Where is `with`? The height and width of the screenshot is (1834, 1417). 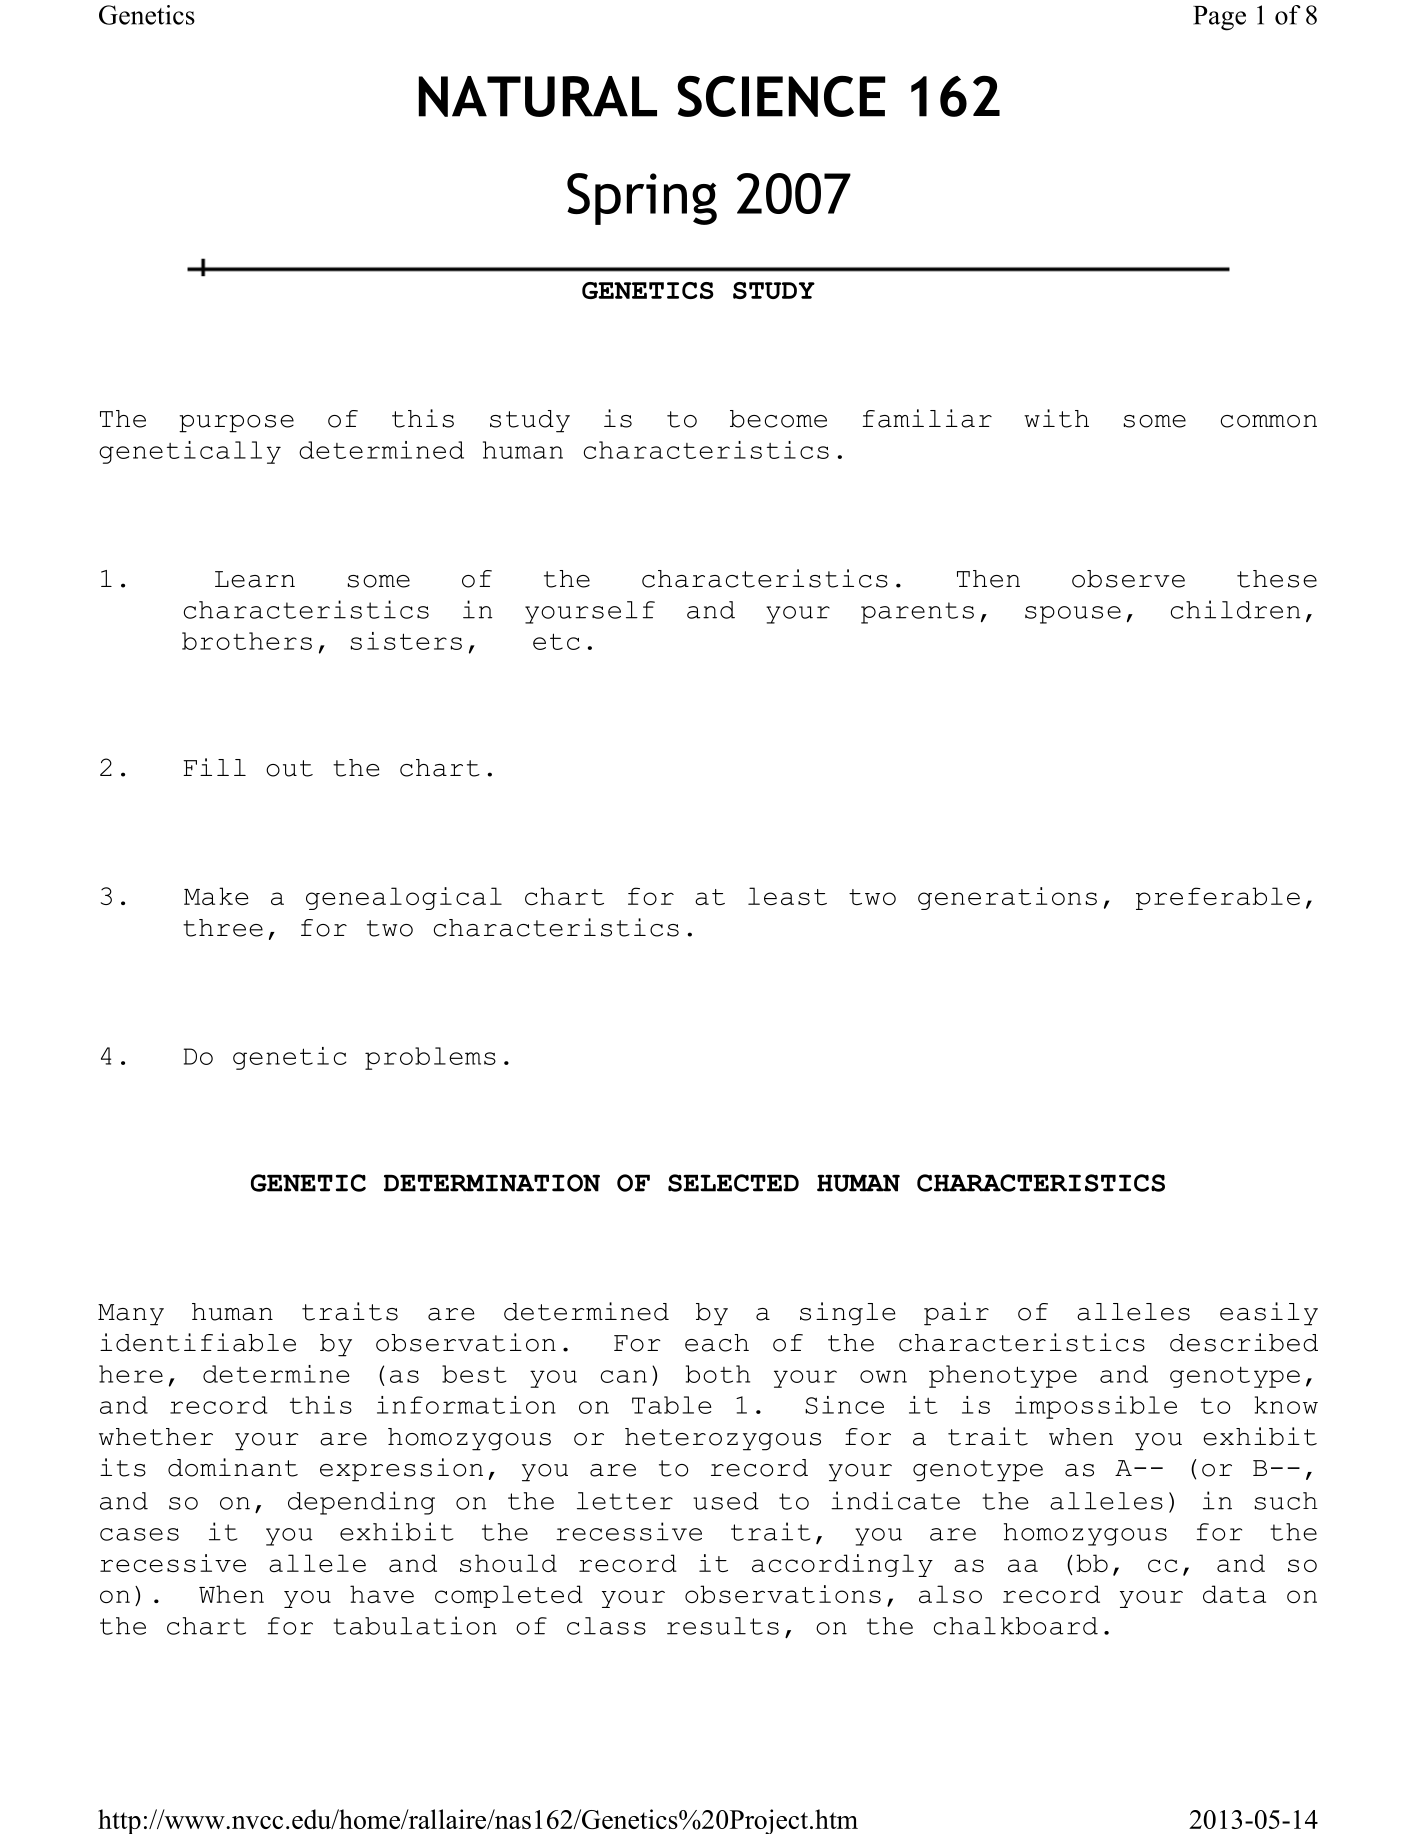
with is located at coordinates (1056, 418).
